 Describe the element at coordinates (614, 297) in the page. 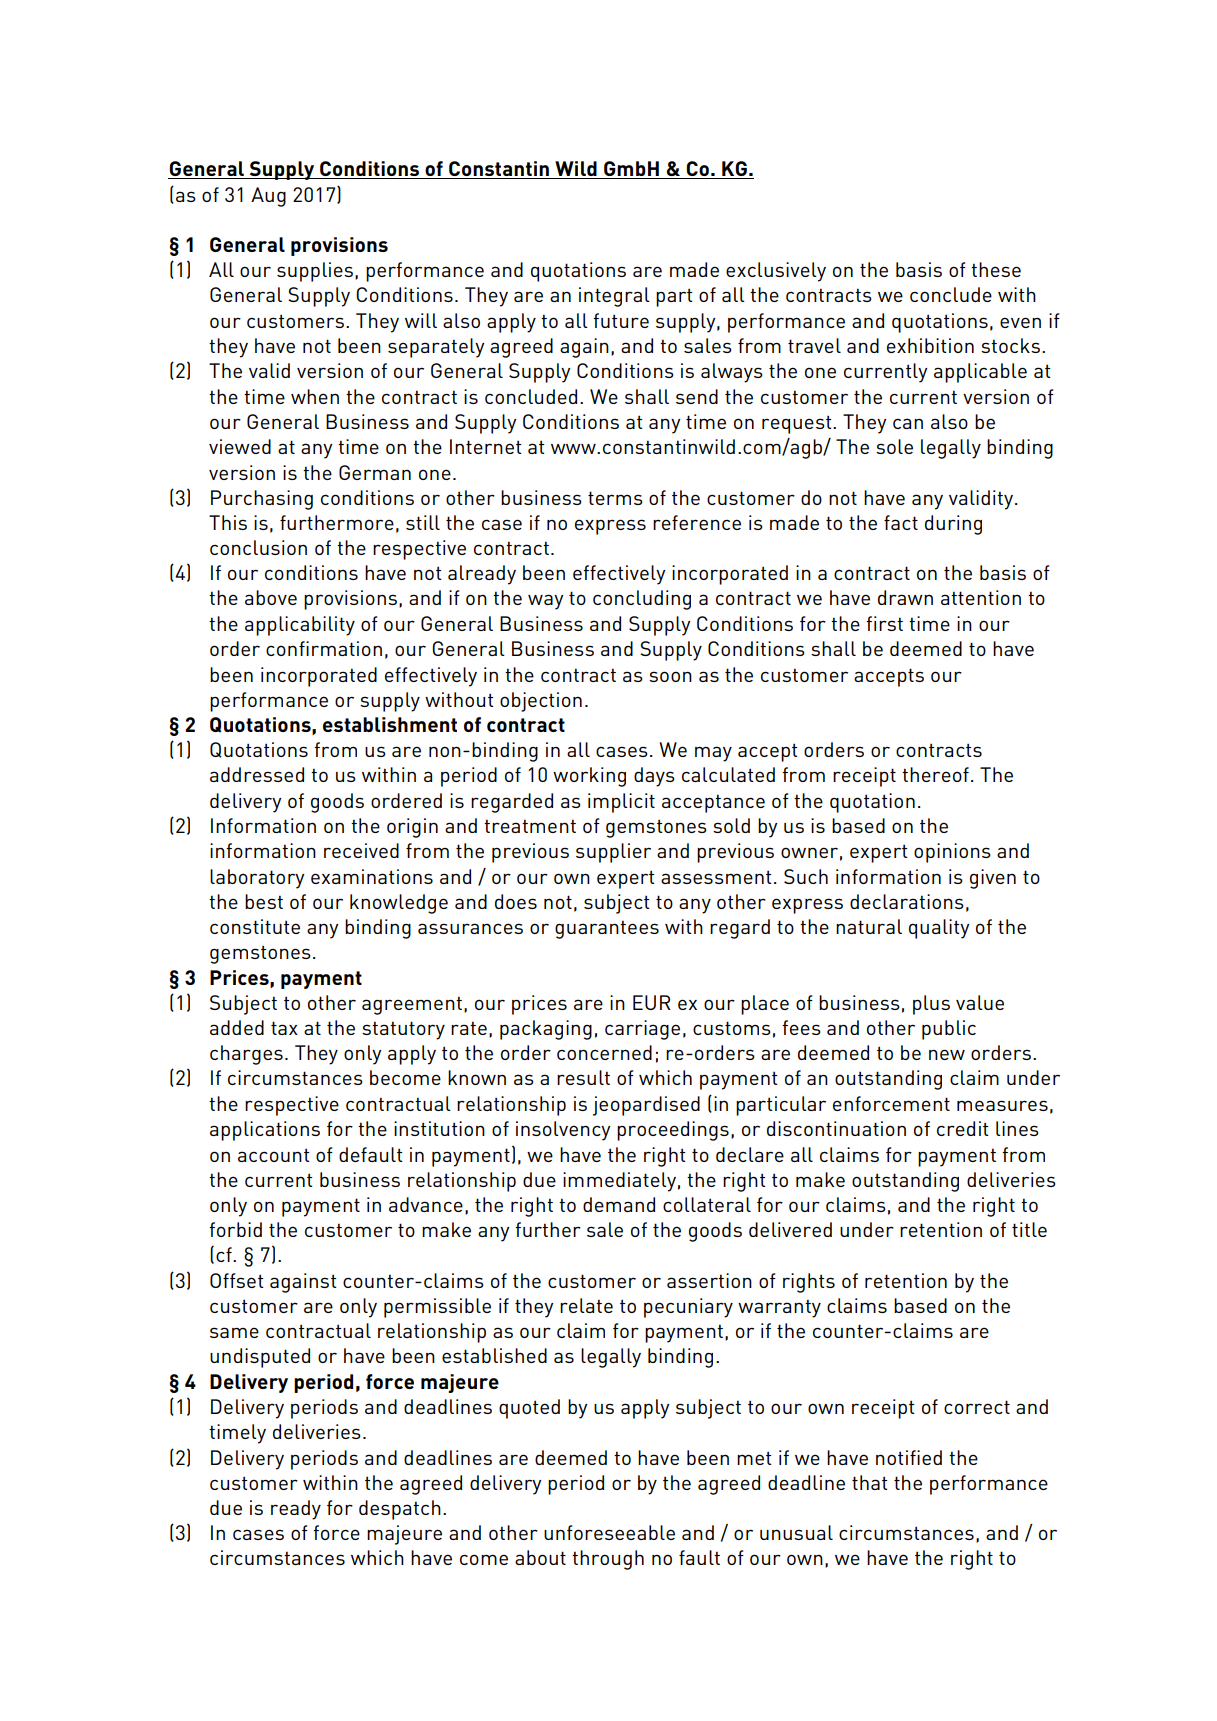

I see `integral` at that location.
